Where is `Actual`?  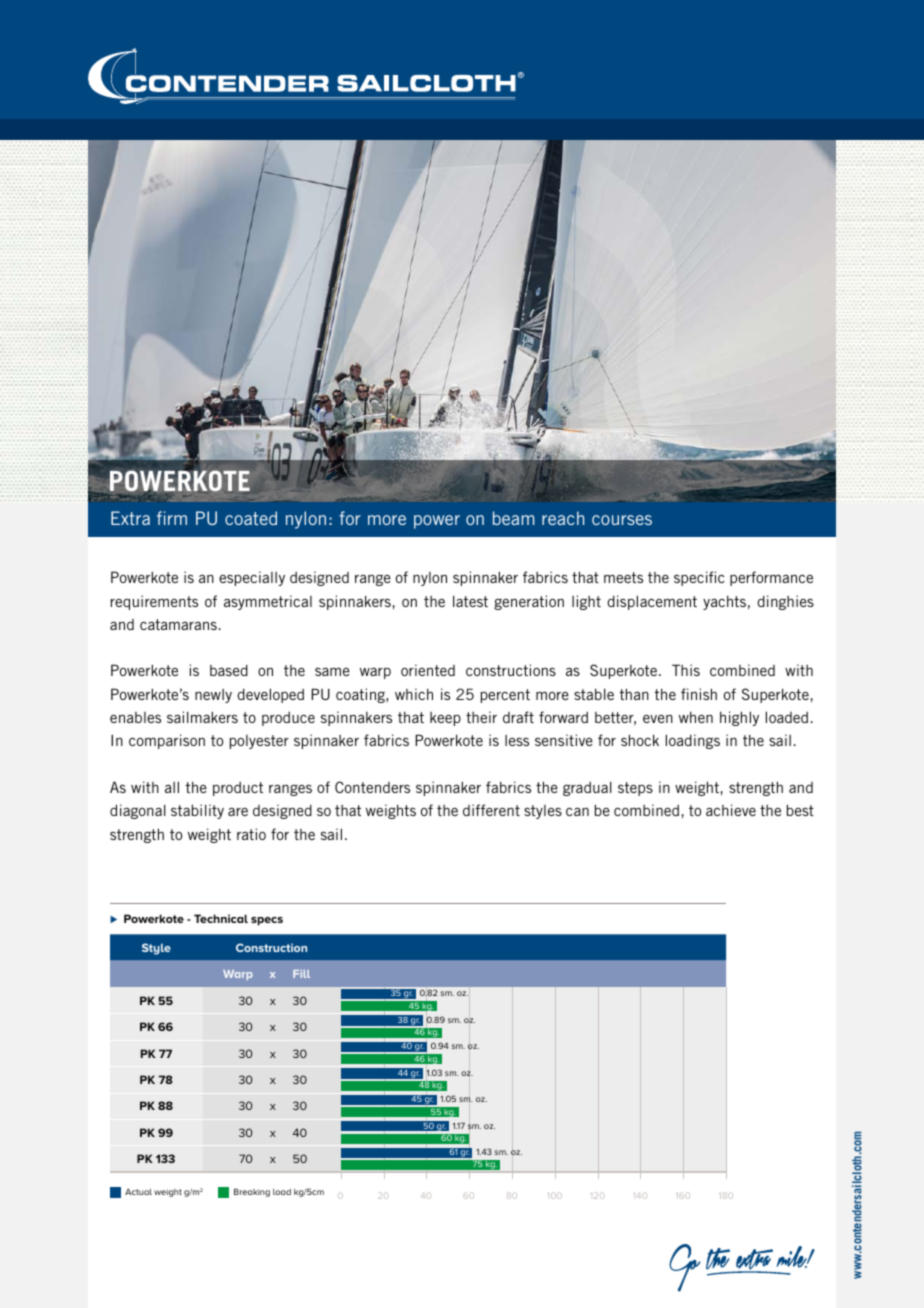 Actual is located at coordinates (138, 1192).
